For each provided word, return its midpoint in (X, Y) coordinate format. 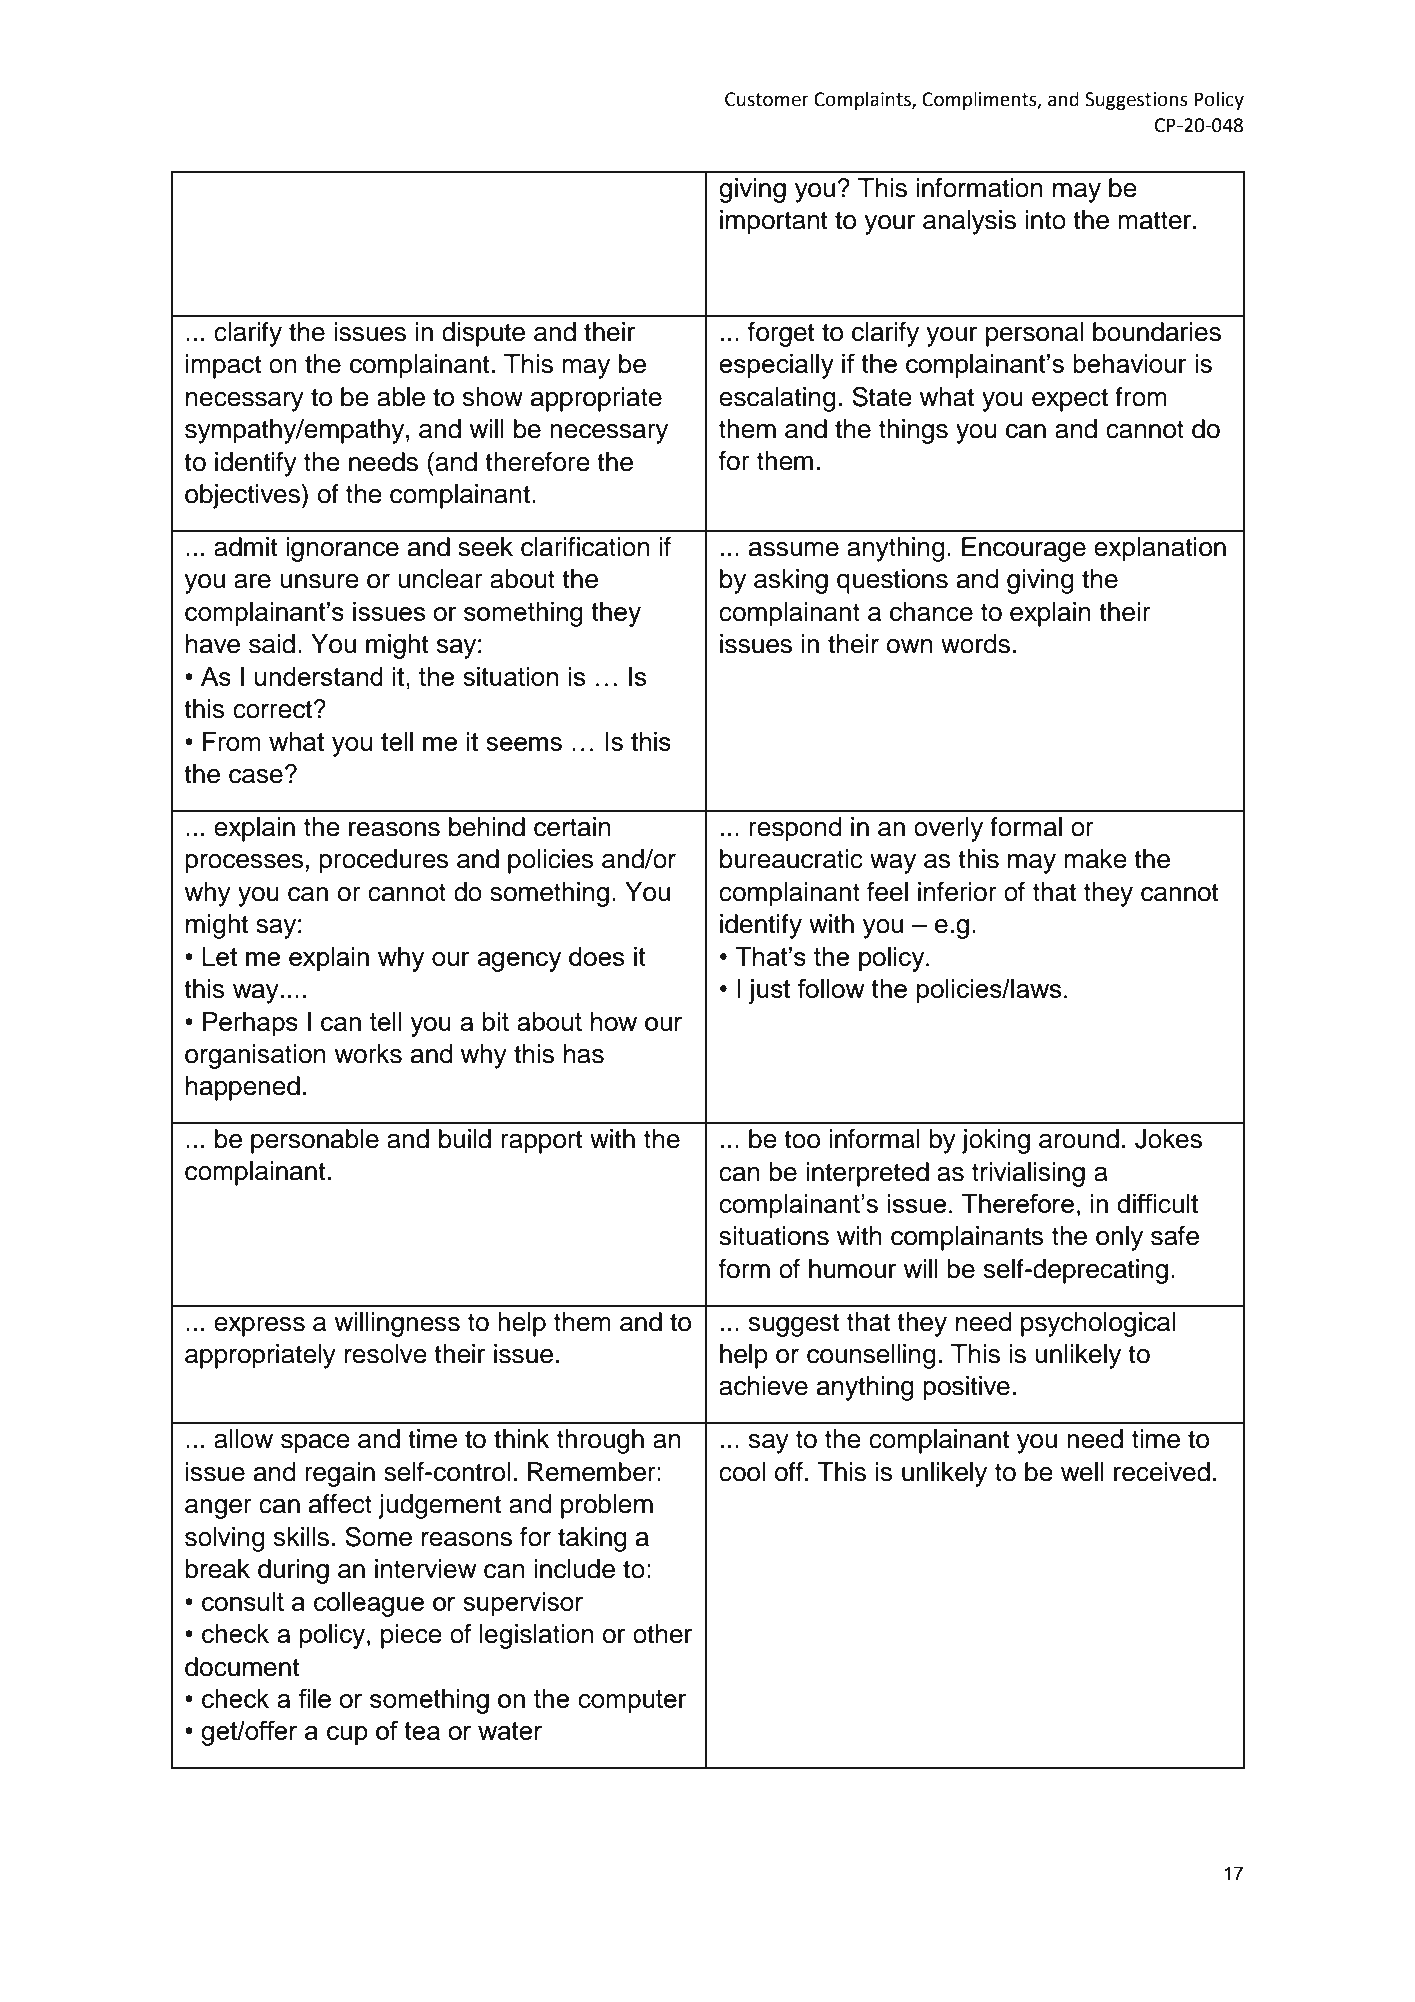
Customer (767, 99)
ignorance (342, 549)
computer (632, 1702)
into (1045, 220)
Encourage (1024, 549)
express (259, 1327)
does (597, 956)
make (1095, 859)
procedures (384, 861)
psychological (1098, 1324)
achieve (763, 1386)
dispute (483, 334)
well (1082, 1472)
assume (794, 549)
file (314, 1698)
